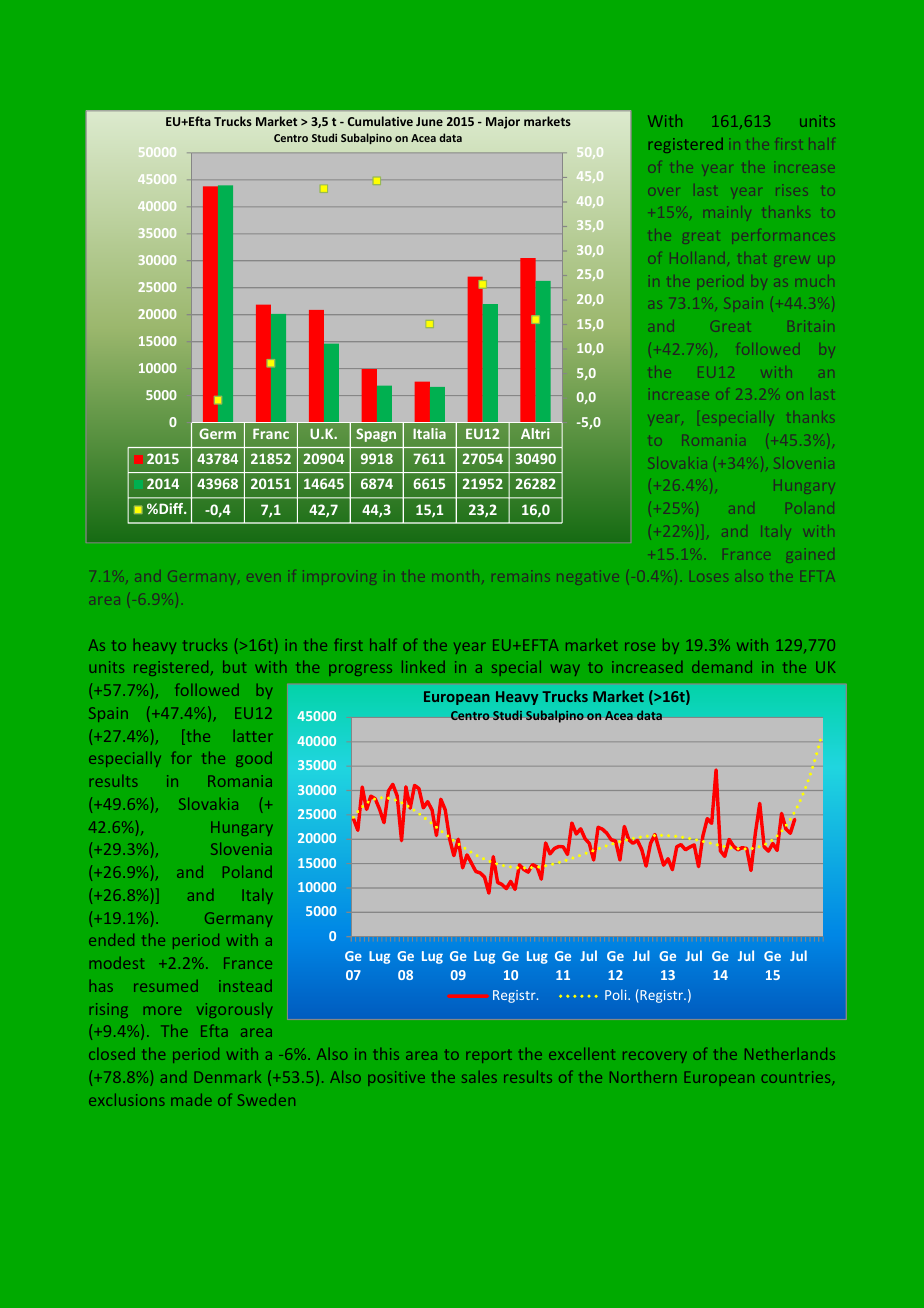  I want to click on linked, so click(423, 667).
